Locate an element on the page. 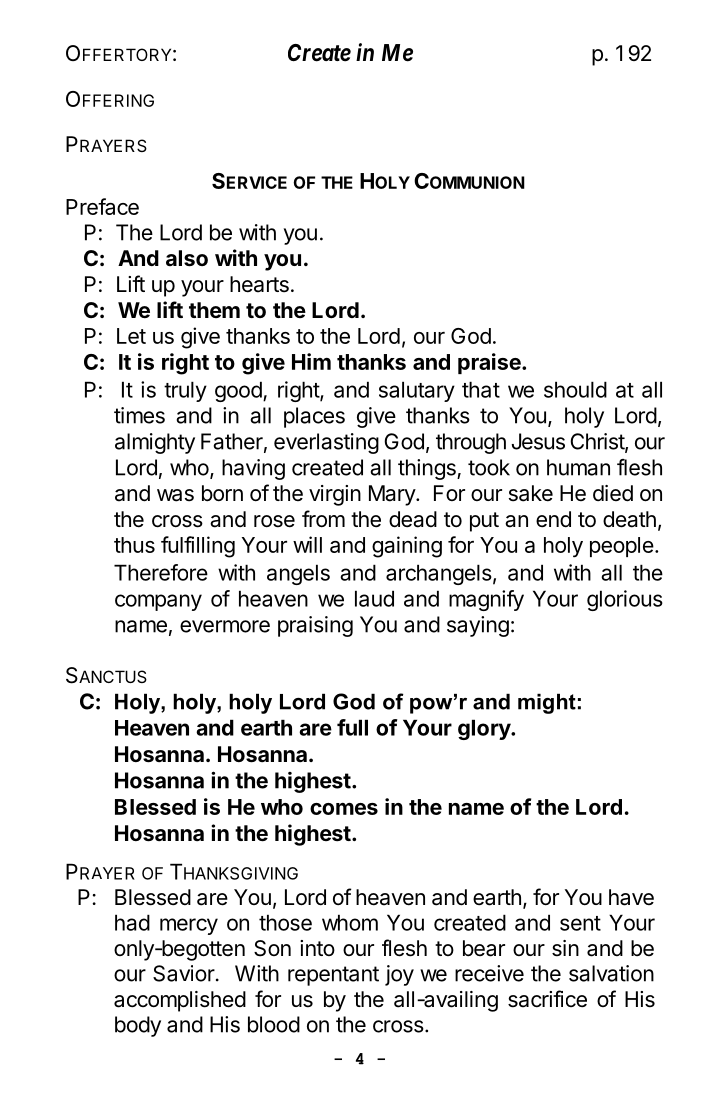 The height and width of the image is (1101, 712). company is located at coordinates (158, 602).
